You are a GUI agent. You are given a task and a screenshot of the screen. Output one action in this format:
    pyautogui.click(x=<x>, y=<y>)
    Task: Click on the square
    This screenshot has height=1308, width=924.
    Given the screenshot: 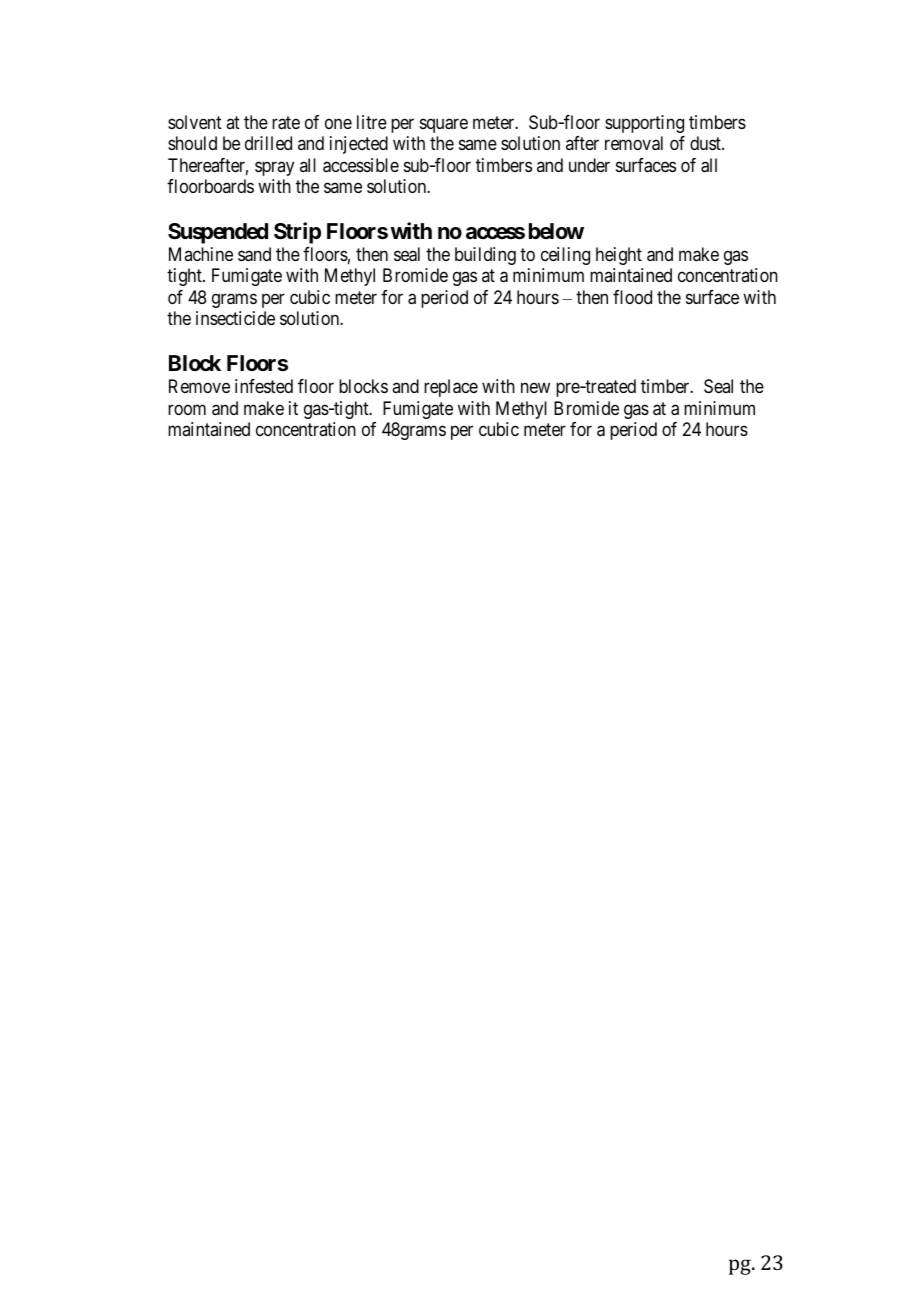 What is the action you would take?
    pyautogui.click(x=444, y=125)
